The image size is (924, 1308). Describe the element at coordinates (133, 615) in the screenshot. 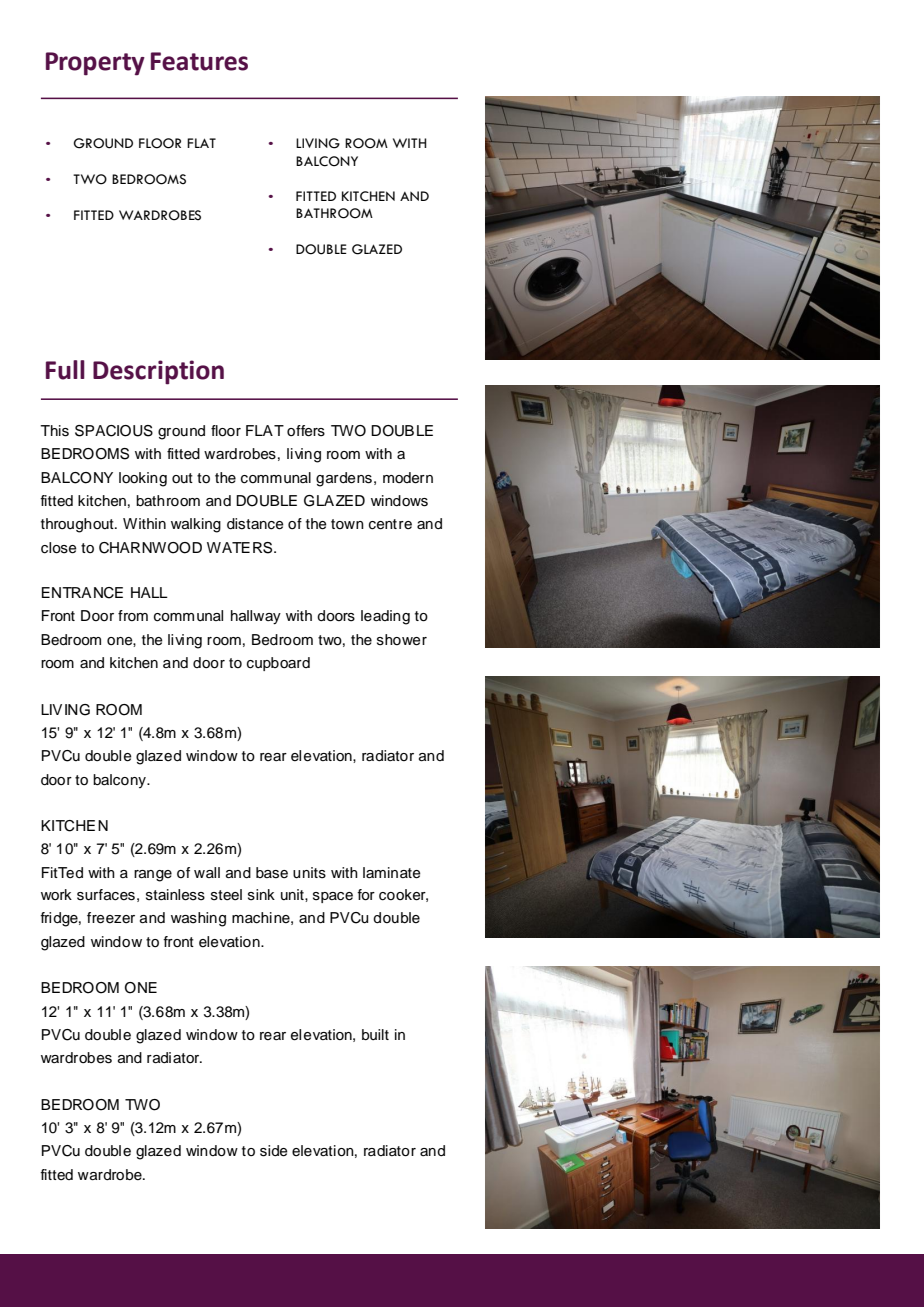

I see `from` at that location.
